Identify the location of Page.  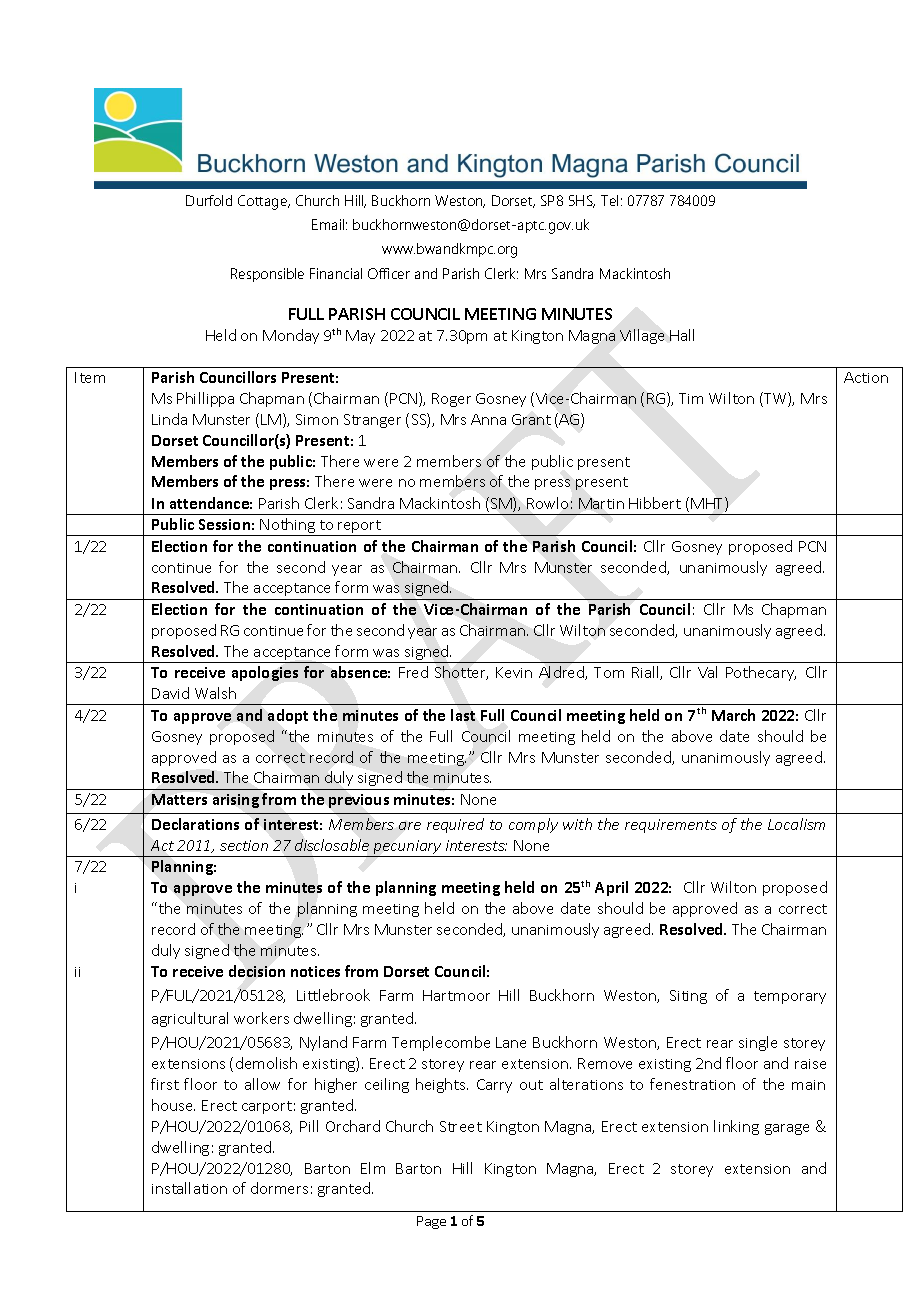
(431, 1222).
